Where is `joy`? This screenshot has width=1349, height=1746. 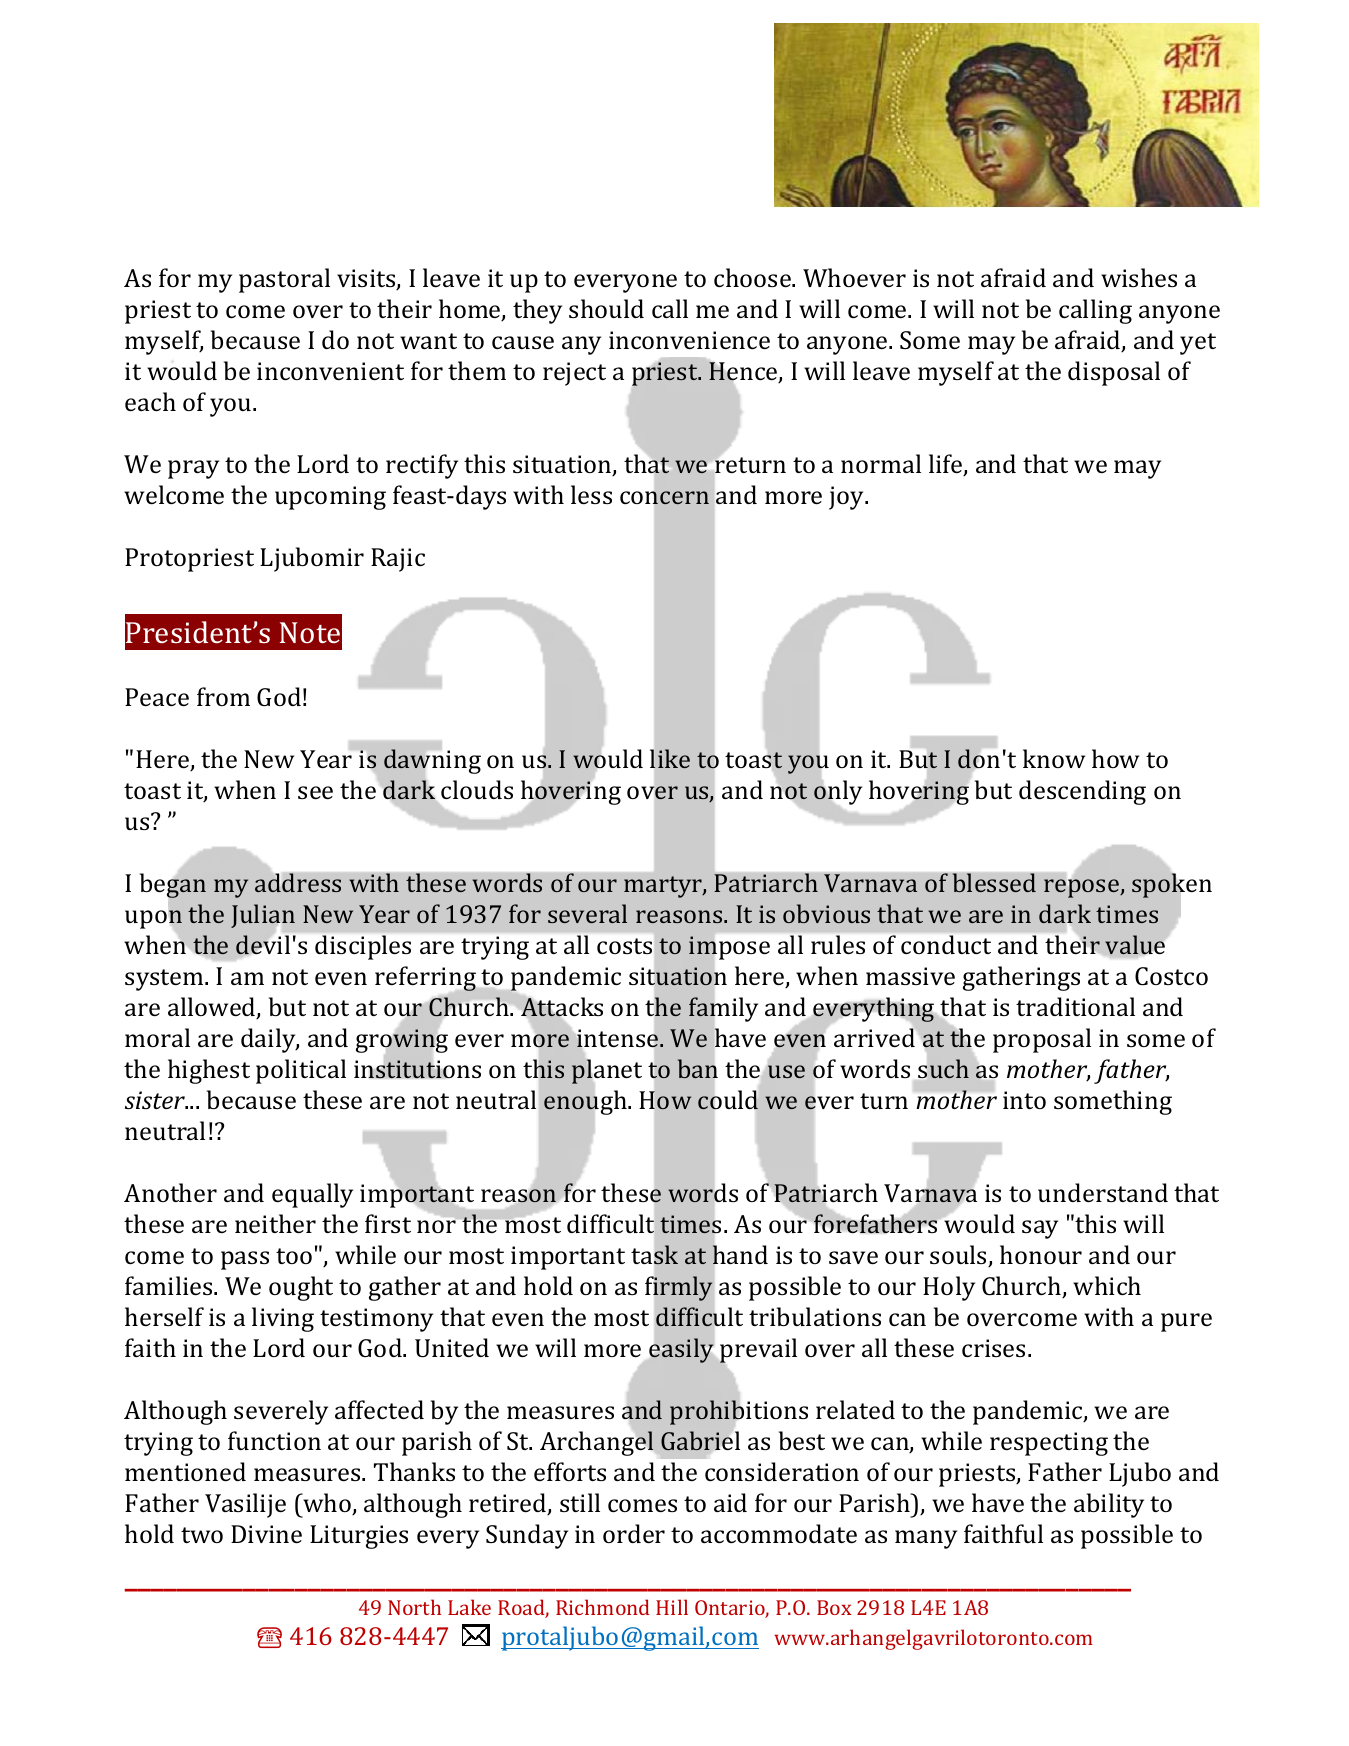 joy is located at coordinates (848, 498).
